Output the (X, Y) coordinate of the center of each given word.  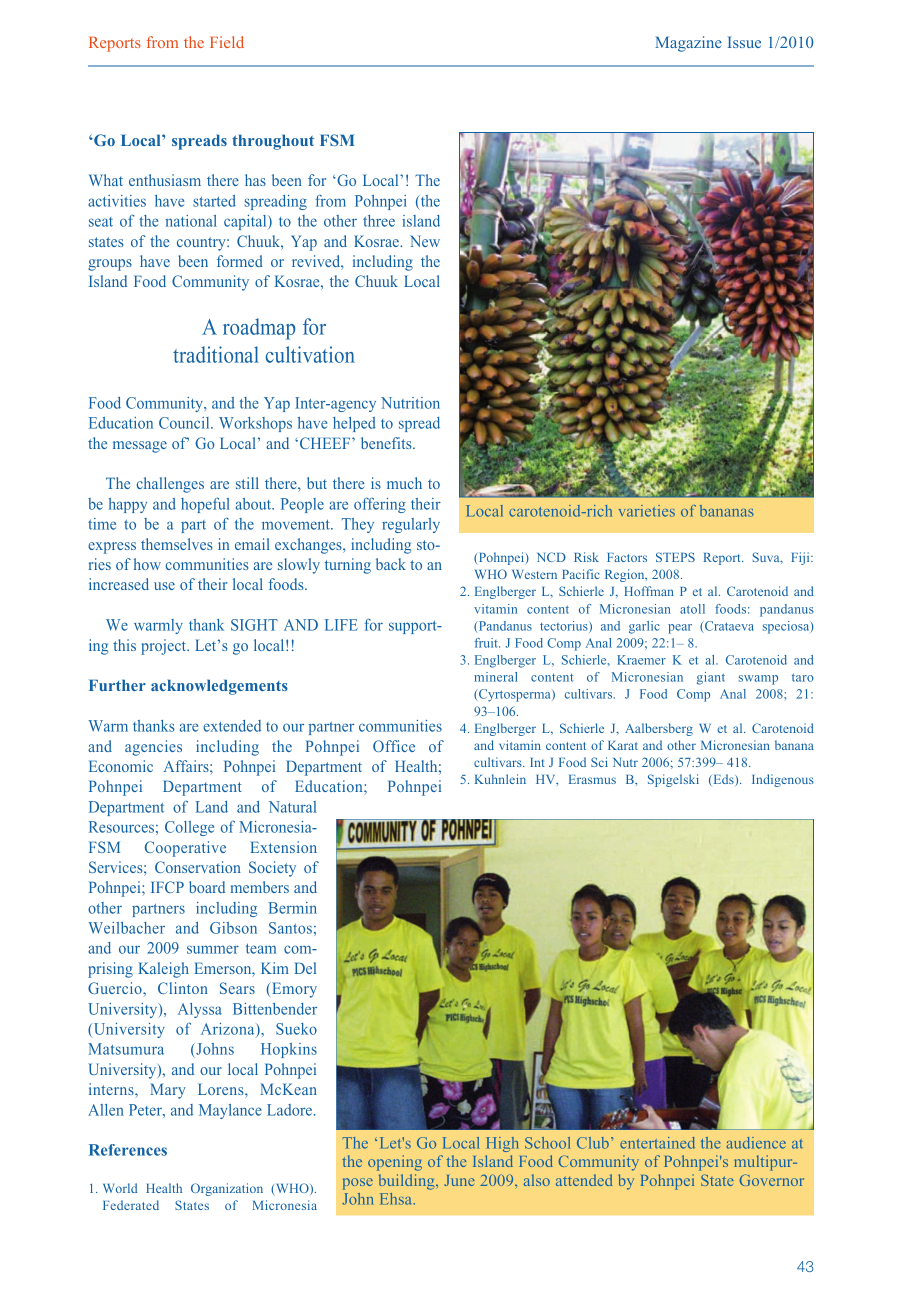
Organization (227, 1189)
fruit (487, 643)
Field (227, 42)
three (379, 221)
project (165, 647)
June (459, 1180)
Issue (744, 42)
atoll (692, 609)
